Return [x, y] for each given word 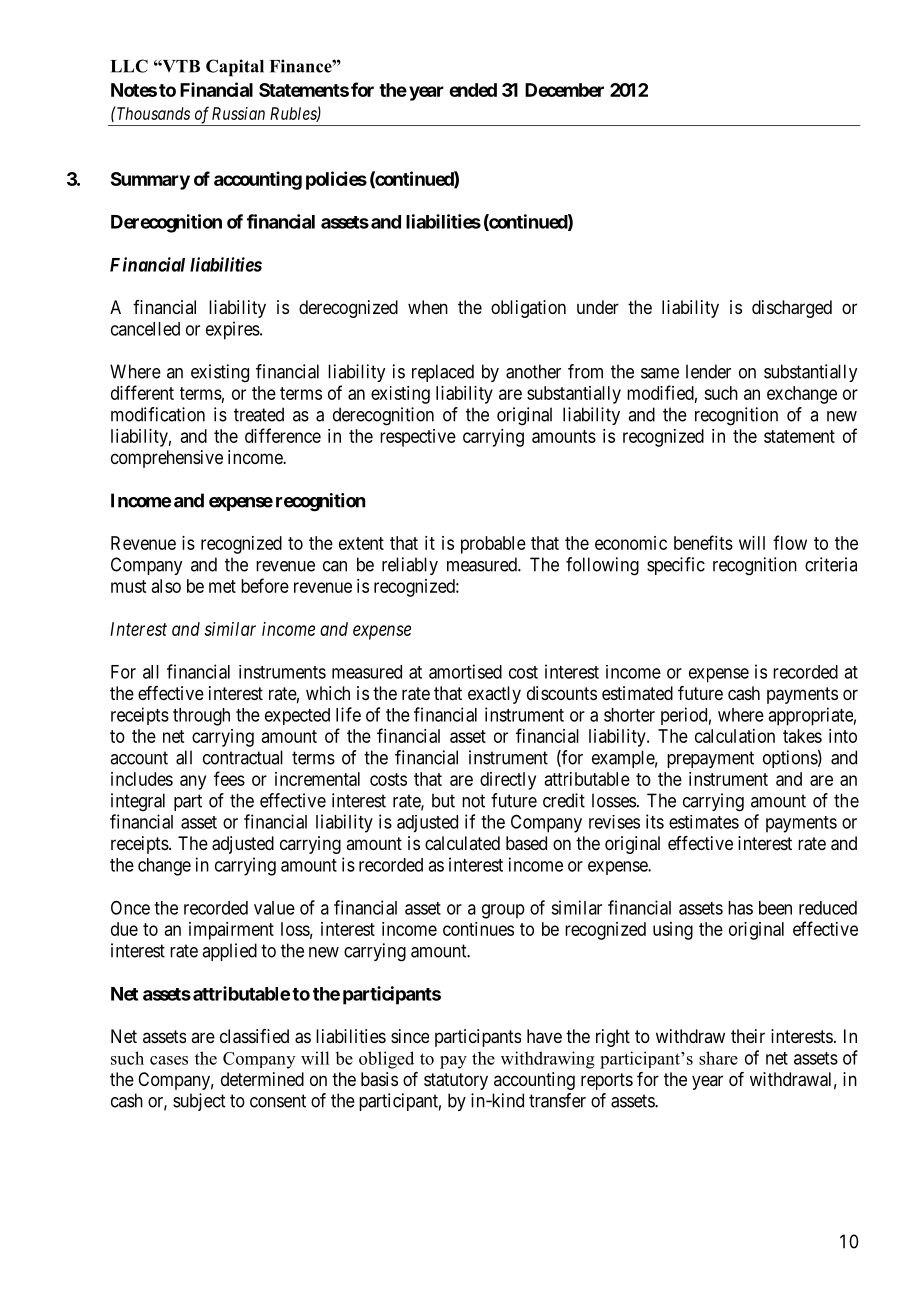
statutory [456, 1081]
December [564, 90]
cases [169, 1060]
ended [473, 90]
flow [790, 542]
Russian [238, 113]
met [222, 586]
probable [493, 545]
